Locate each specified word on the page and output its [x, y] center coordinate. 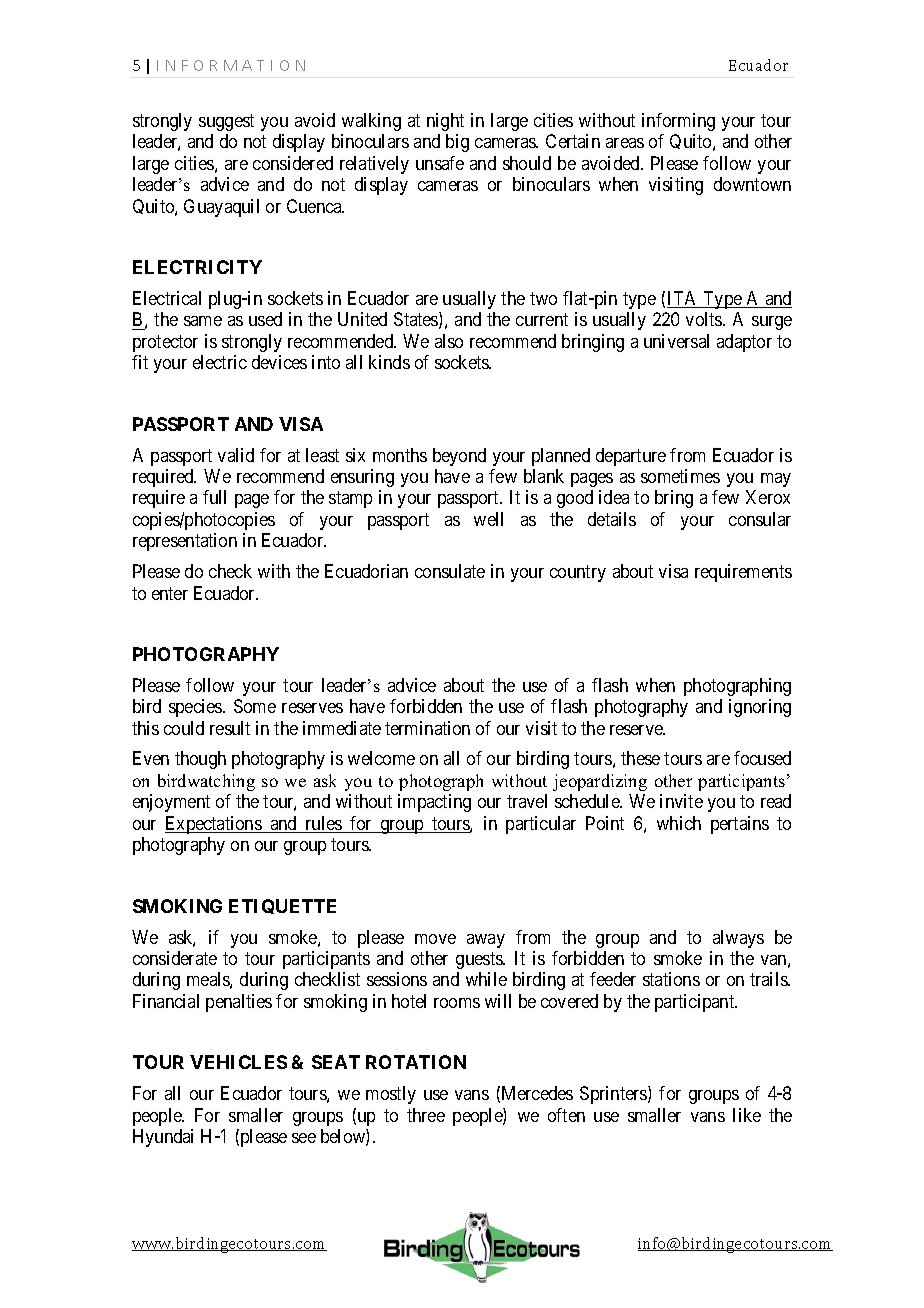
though [200, 760]
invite [681, 801]
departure [631, 457]
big [457, 143]
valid [236, 455]
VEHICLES [238, 1062]
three [426, 1115]
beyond [459, 457]
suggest [226, 122]
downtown [752, 184]
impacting [434, 803]
